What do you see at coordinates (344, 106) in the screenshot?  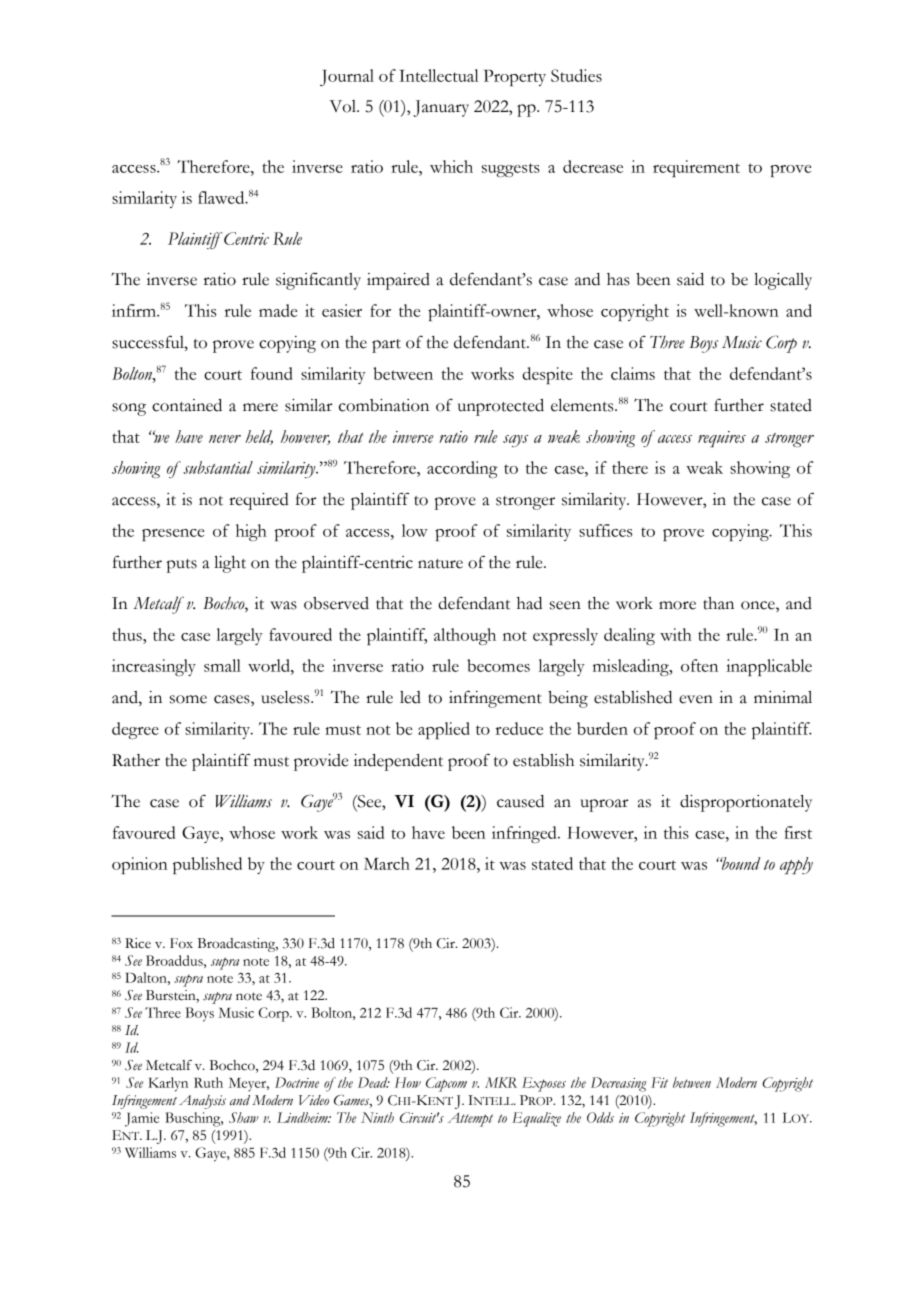 I see `Vol` at bounding box center [344, 106].
